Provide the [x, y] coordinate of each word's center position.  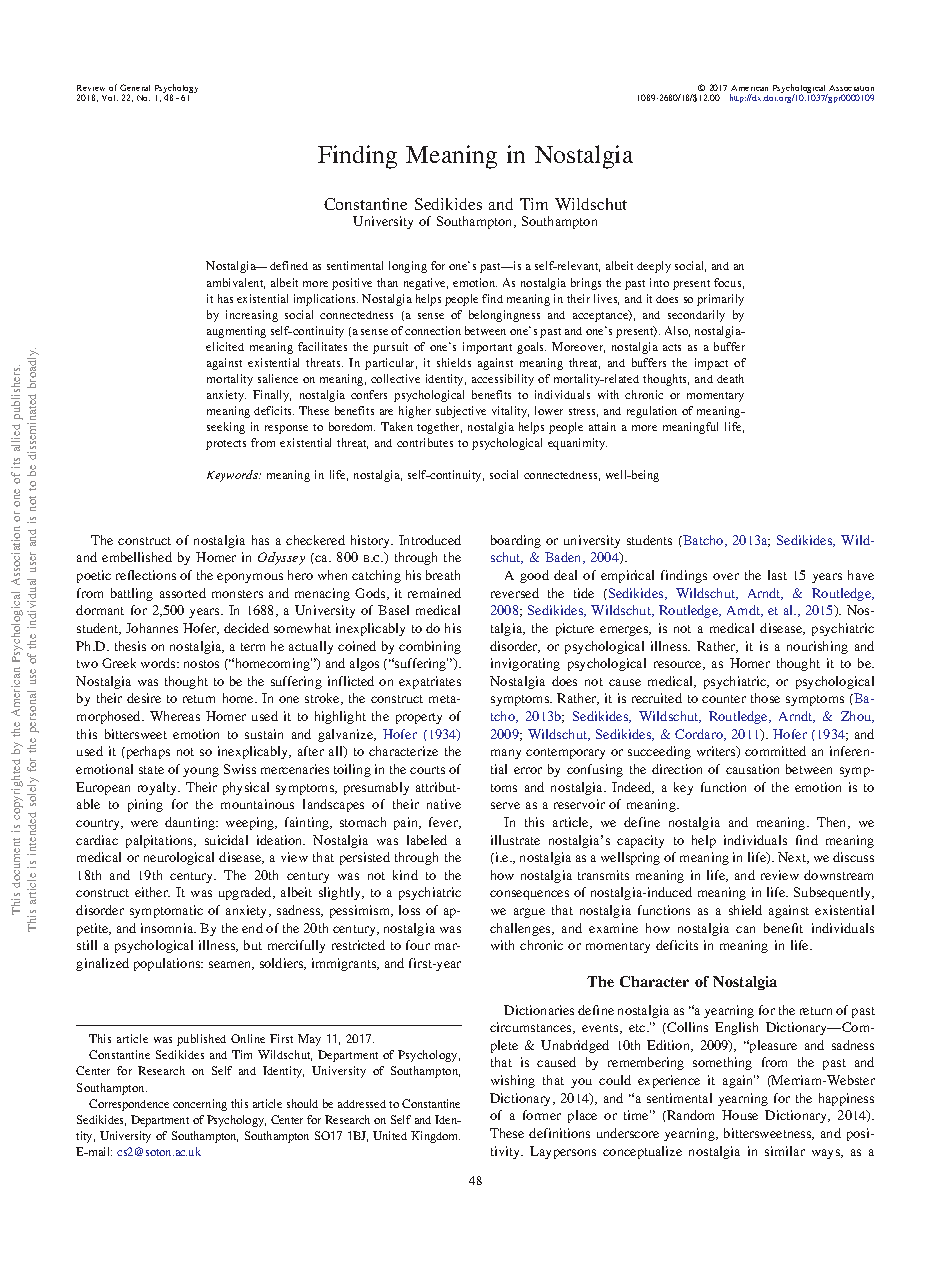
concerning [200, 1105]
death [730, 378]
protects [226, 445]
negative [426, 284]
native [444, 804]
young [201, 772]
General [135, 87]
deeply [654, 267]
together [439, 428]
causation [752, 769]
